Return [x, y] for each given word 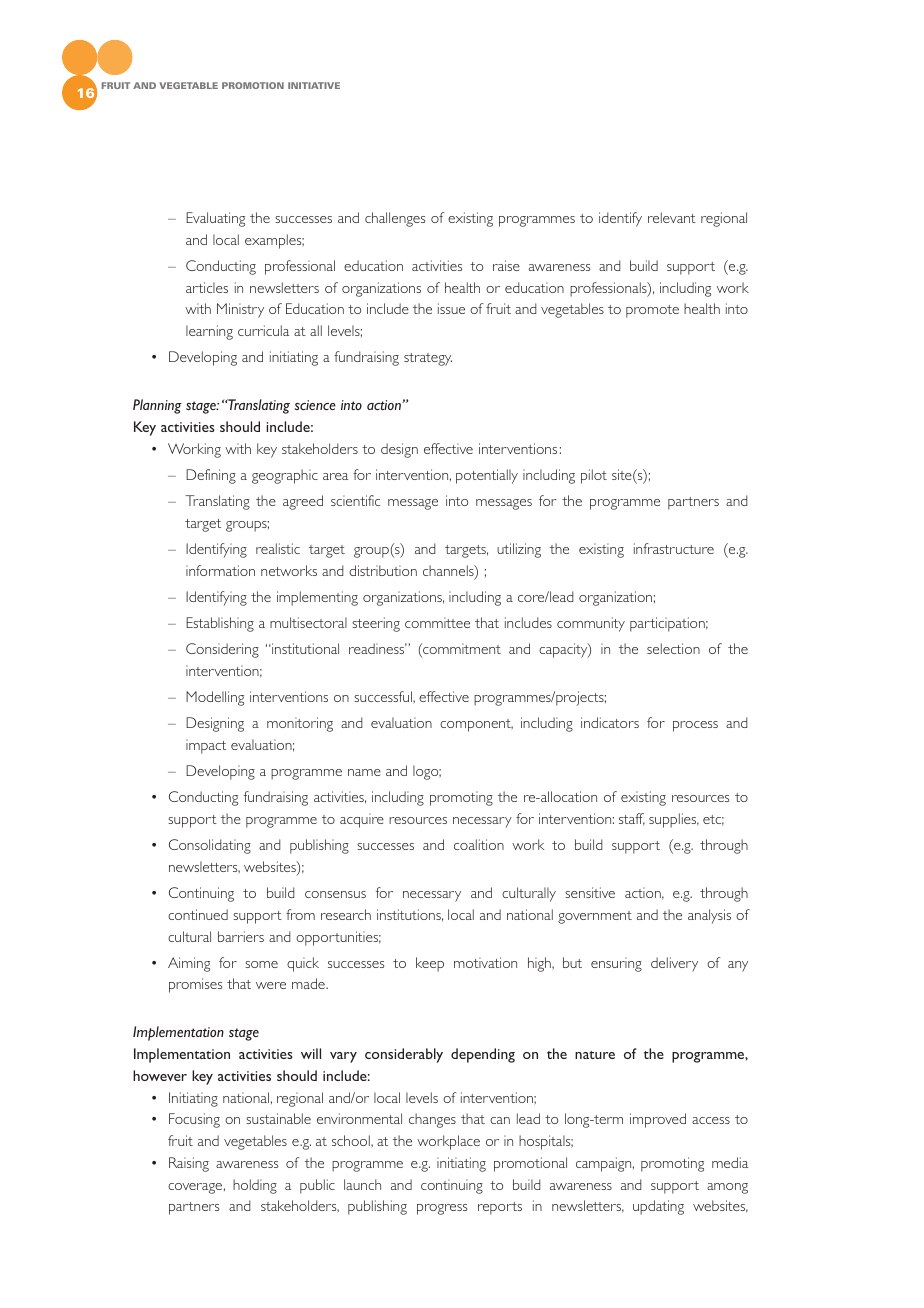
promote [652, 311]
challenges [395, 219]
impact [206, 746]
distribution [383, 570]
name [364, 772]
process [695, 726]
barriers [241, 936]
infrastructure [674, 548]
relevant [672, 217]
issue [451, 308]
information [220, 570]
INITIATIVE [314, 85]
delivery [674, 964]
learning [209, 332]
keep [430, 964]
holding [255, 1186]
